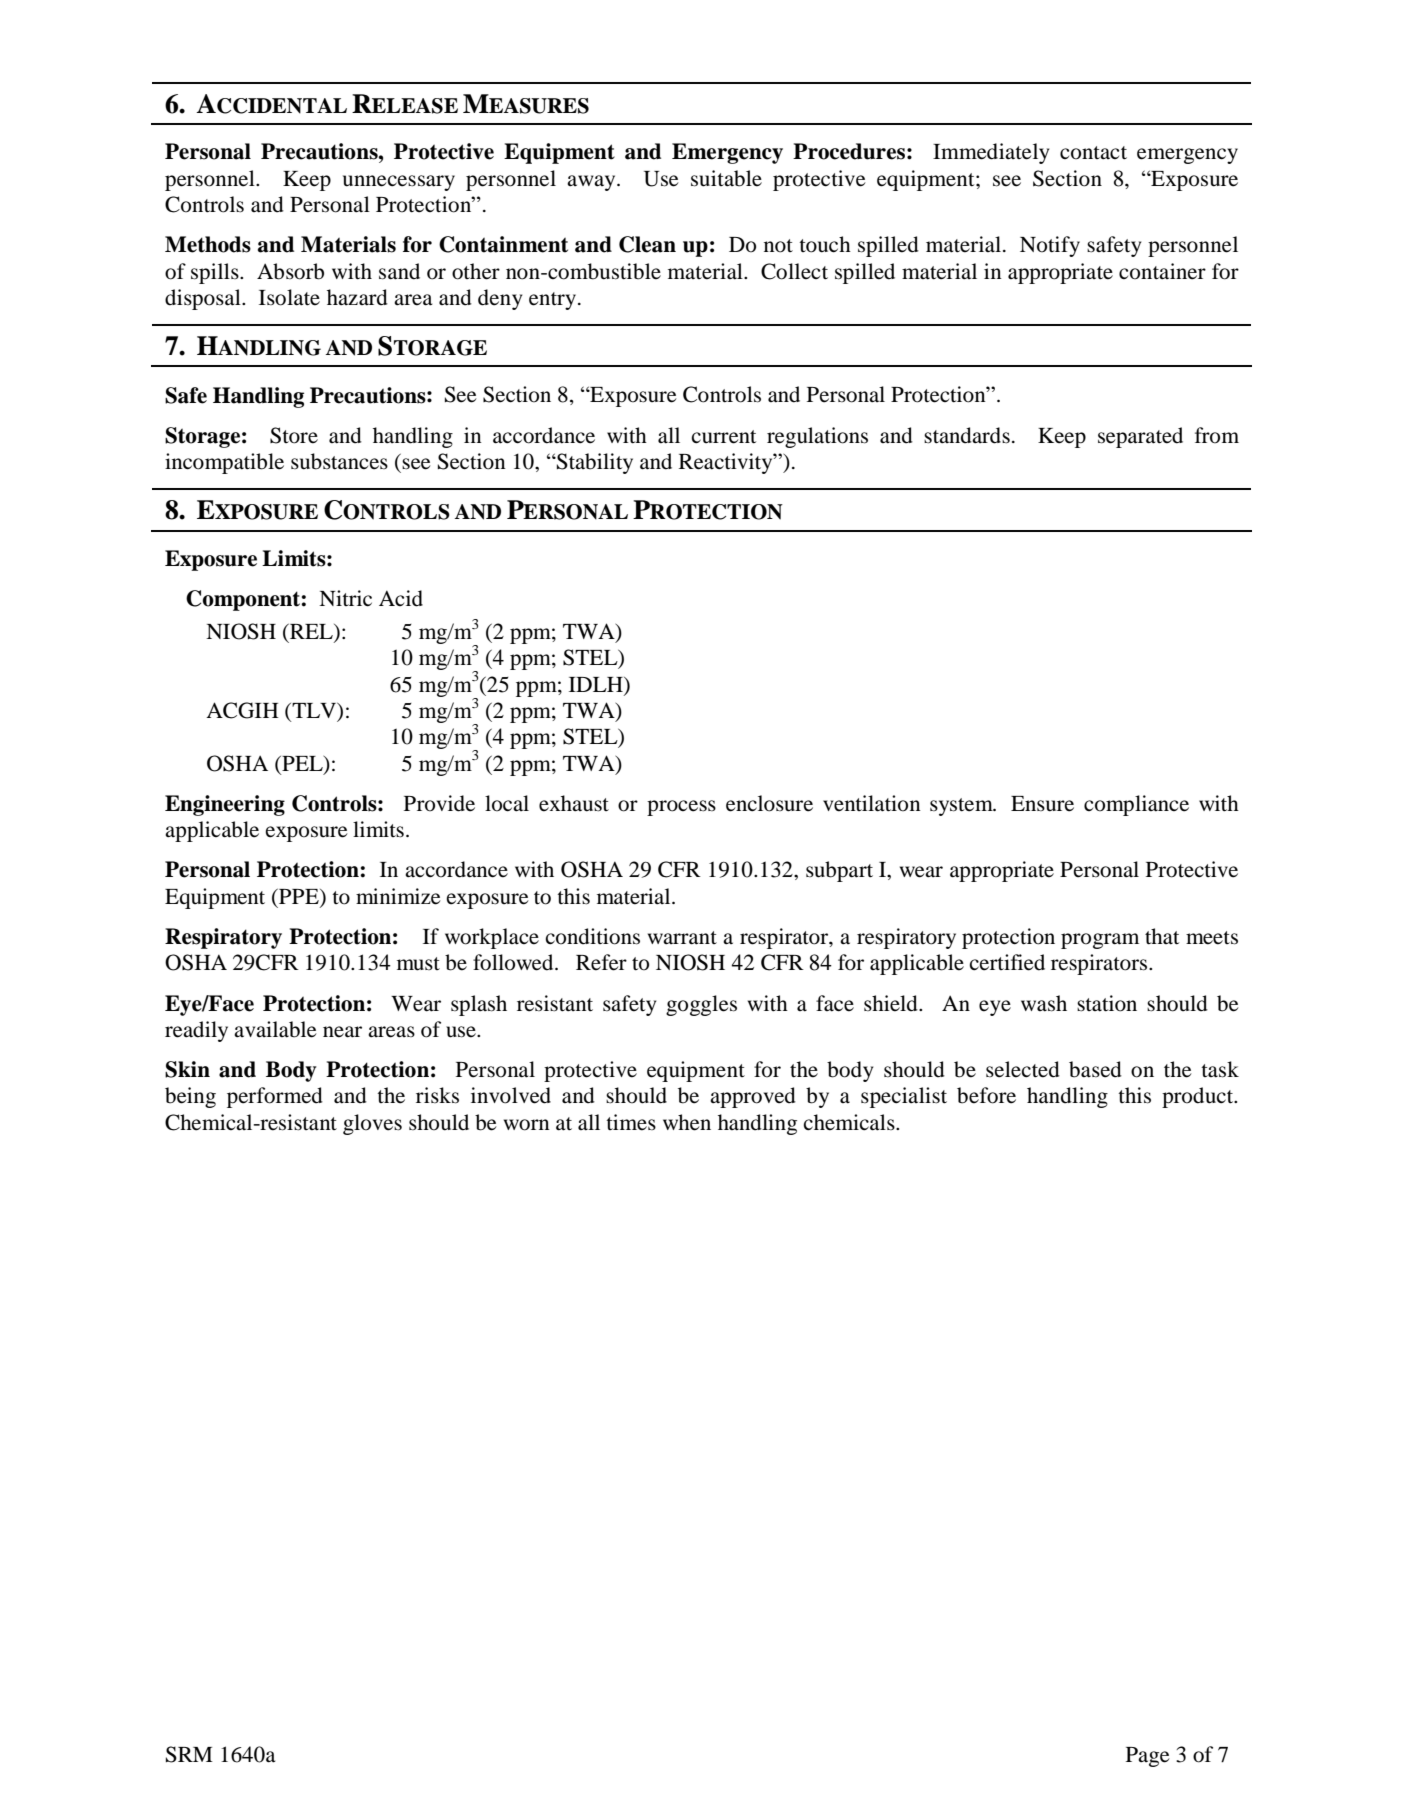  What do you see at coordinates (189, 1754) in the screenshot?
I see `SRM` at bounding box center [189, 1754].
